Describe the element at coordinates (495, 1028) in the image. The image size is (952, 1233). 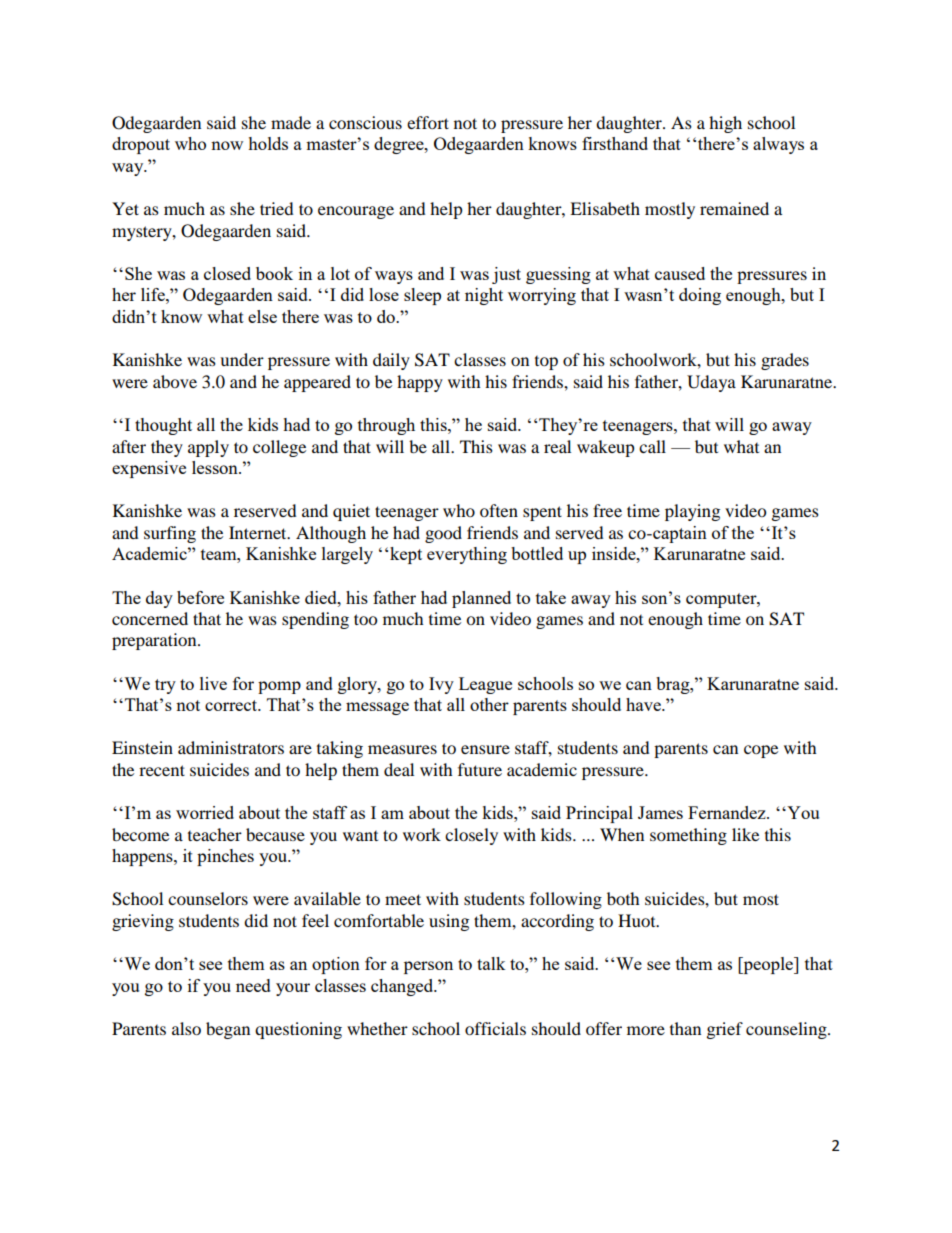
I see `officials` at that location.
